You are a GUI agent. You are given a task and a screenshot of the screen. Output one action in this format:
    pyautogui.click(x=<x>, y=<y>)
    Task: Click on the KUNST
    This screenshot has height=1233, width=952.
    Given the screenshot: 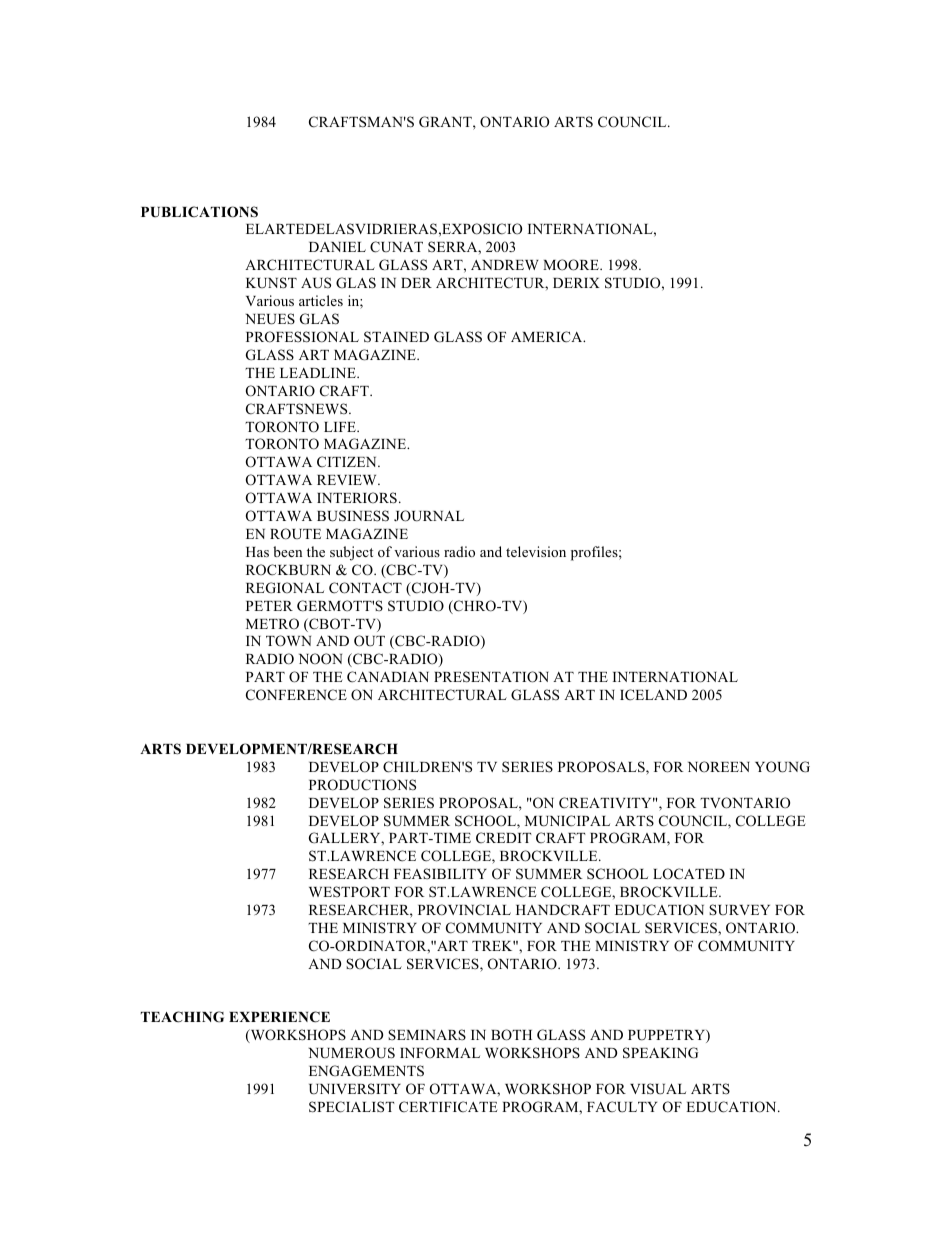 What is the action you would take?
    pyautogui.click(x=271, y=283)
